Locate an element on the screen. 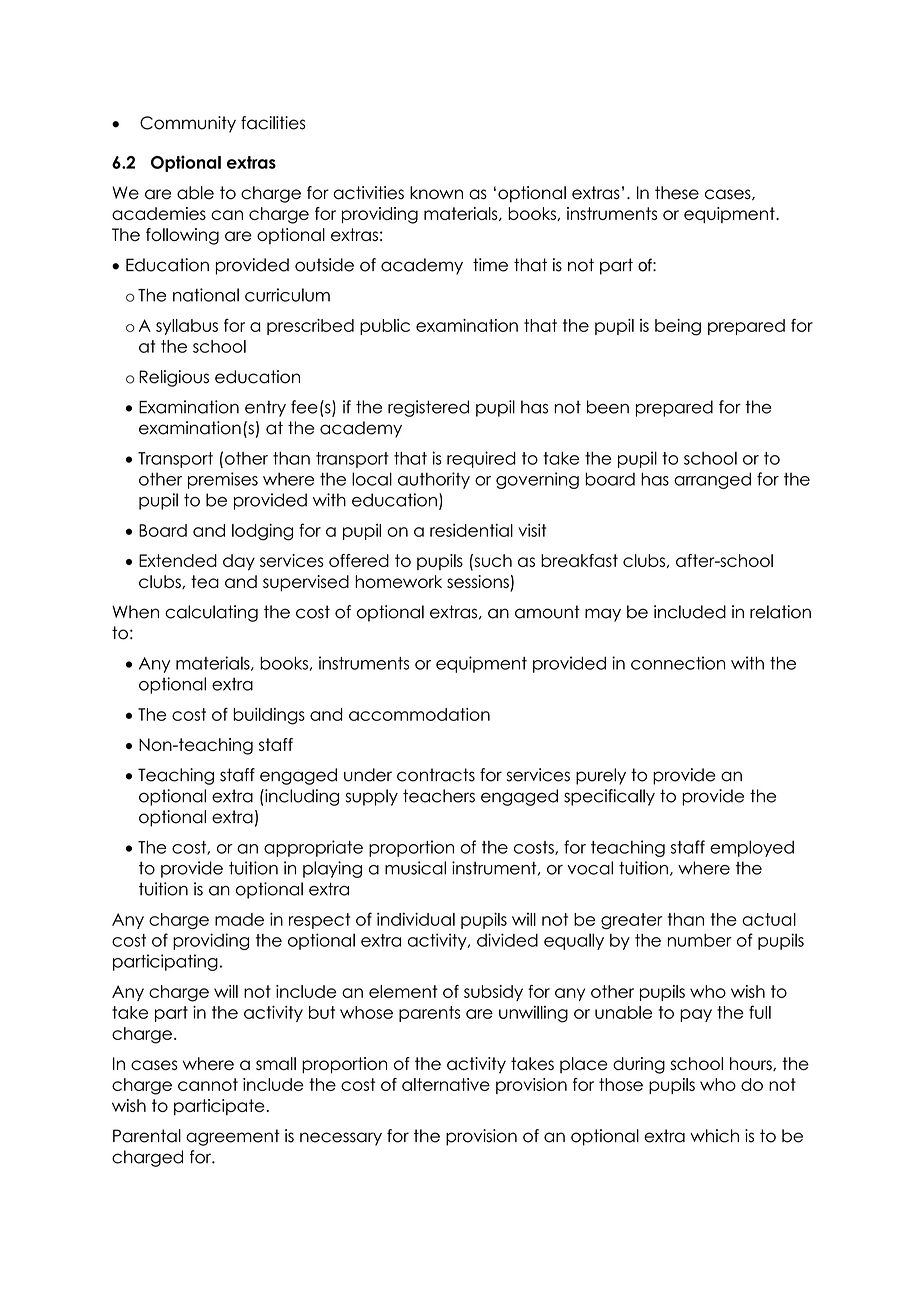  teachers is located at coordinates (439, 796).
